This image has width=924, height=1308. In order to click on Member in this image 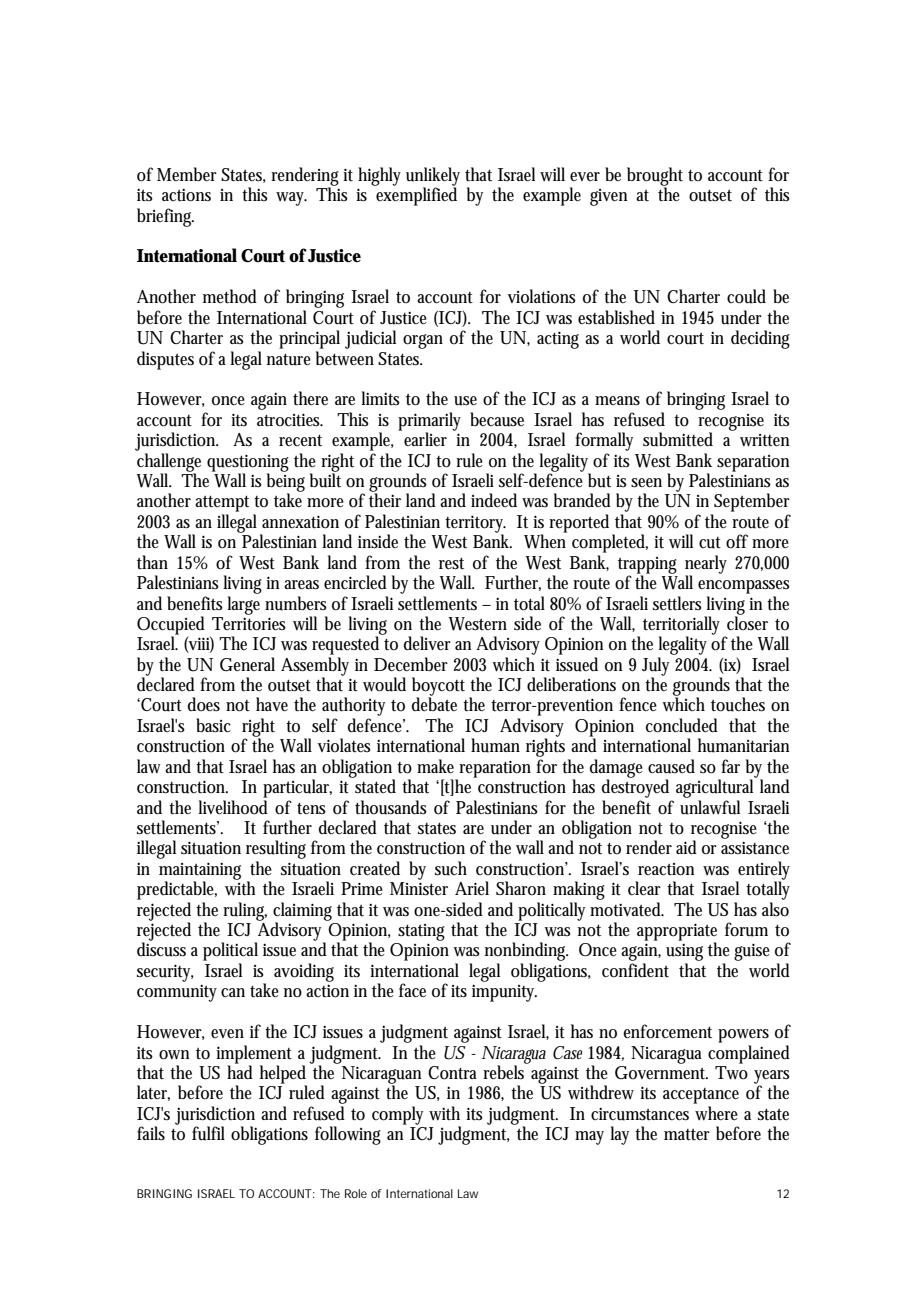, I will do `click(187, 174)`.
